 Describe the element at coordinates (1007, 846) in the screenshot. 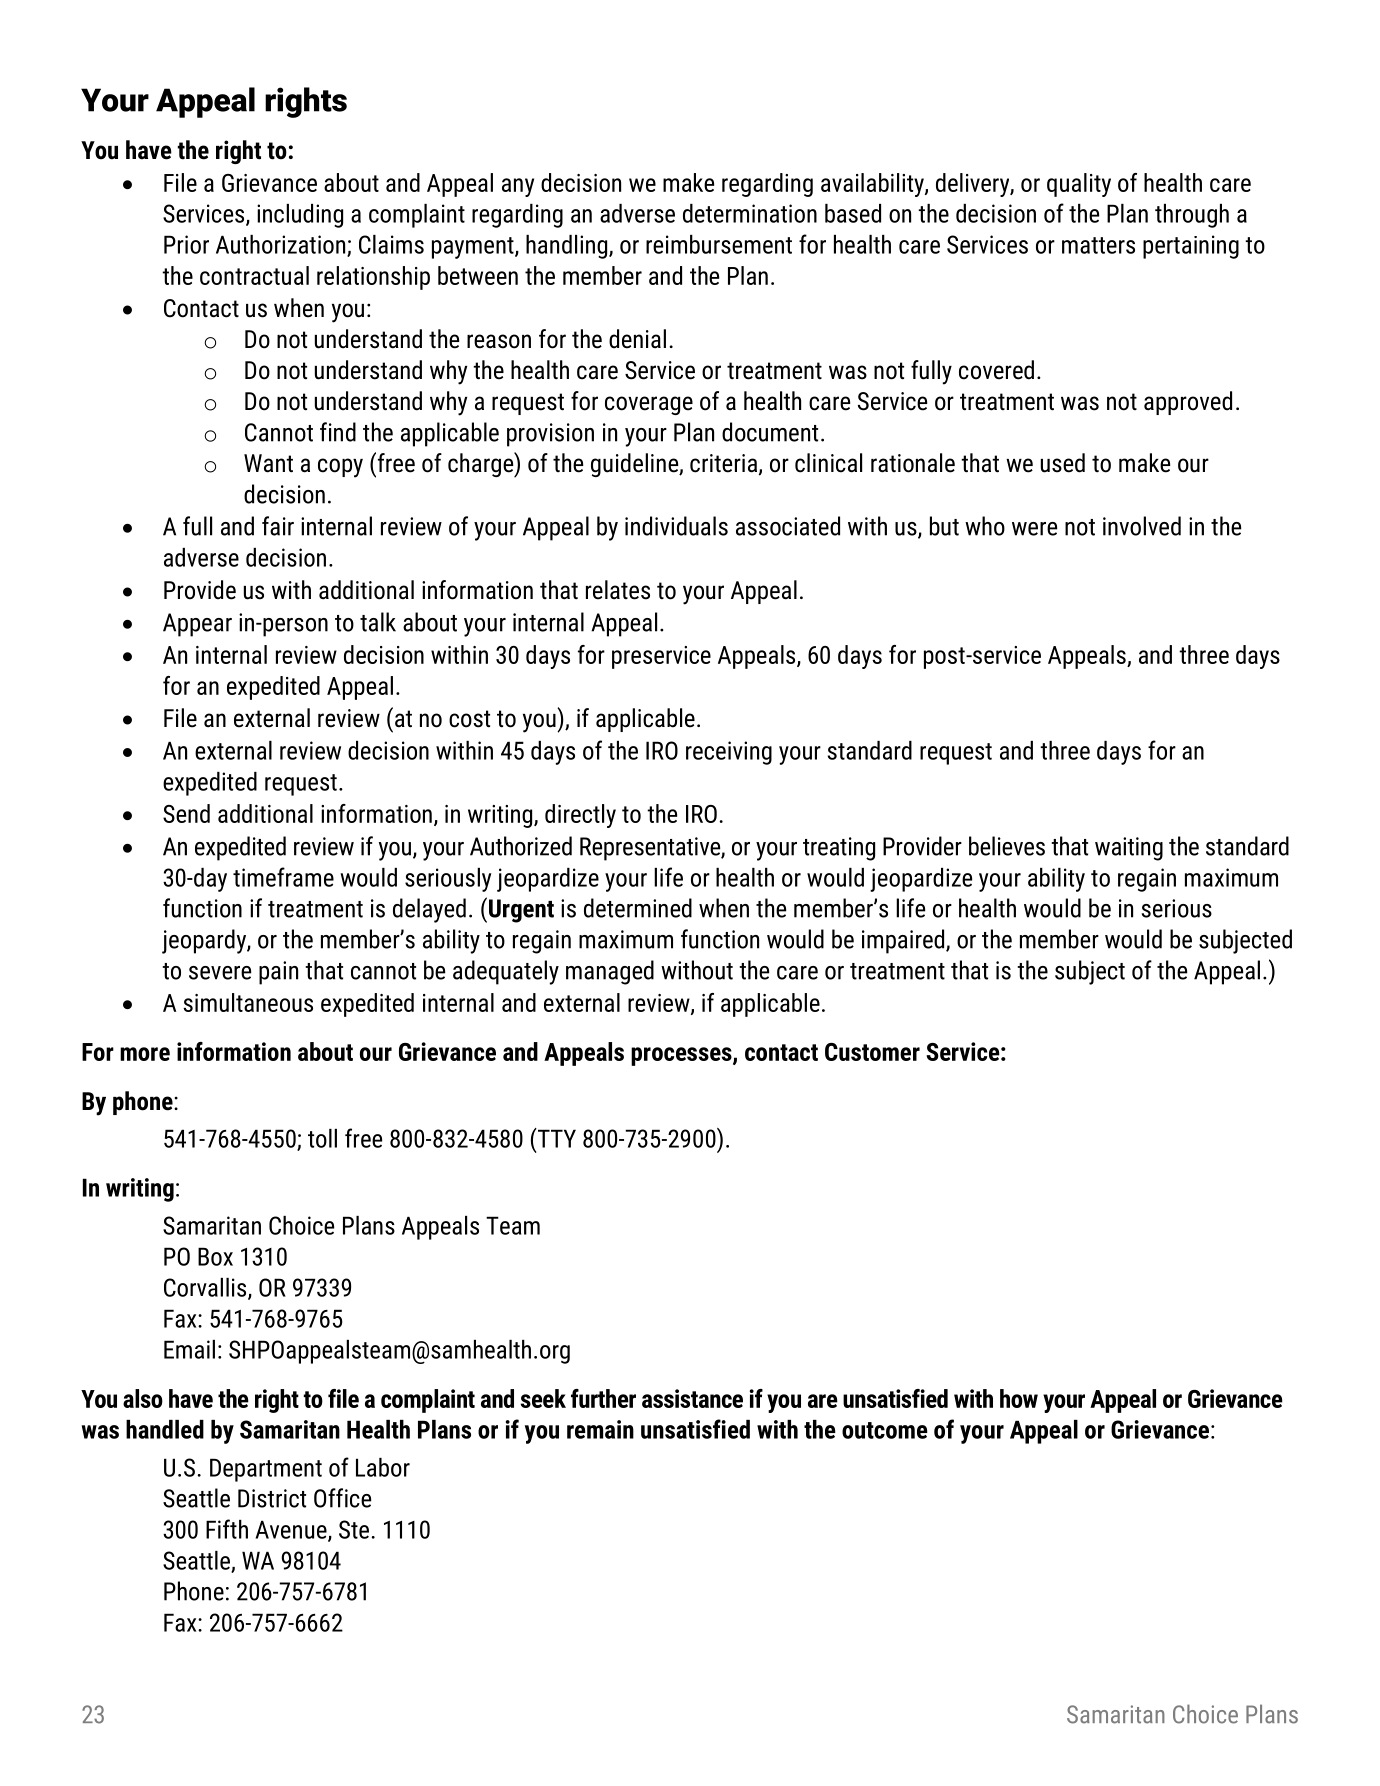

I see `believes` at that location.
